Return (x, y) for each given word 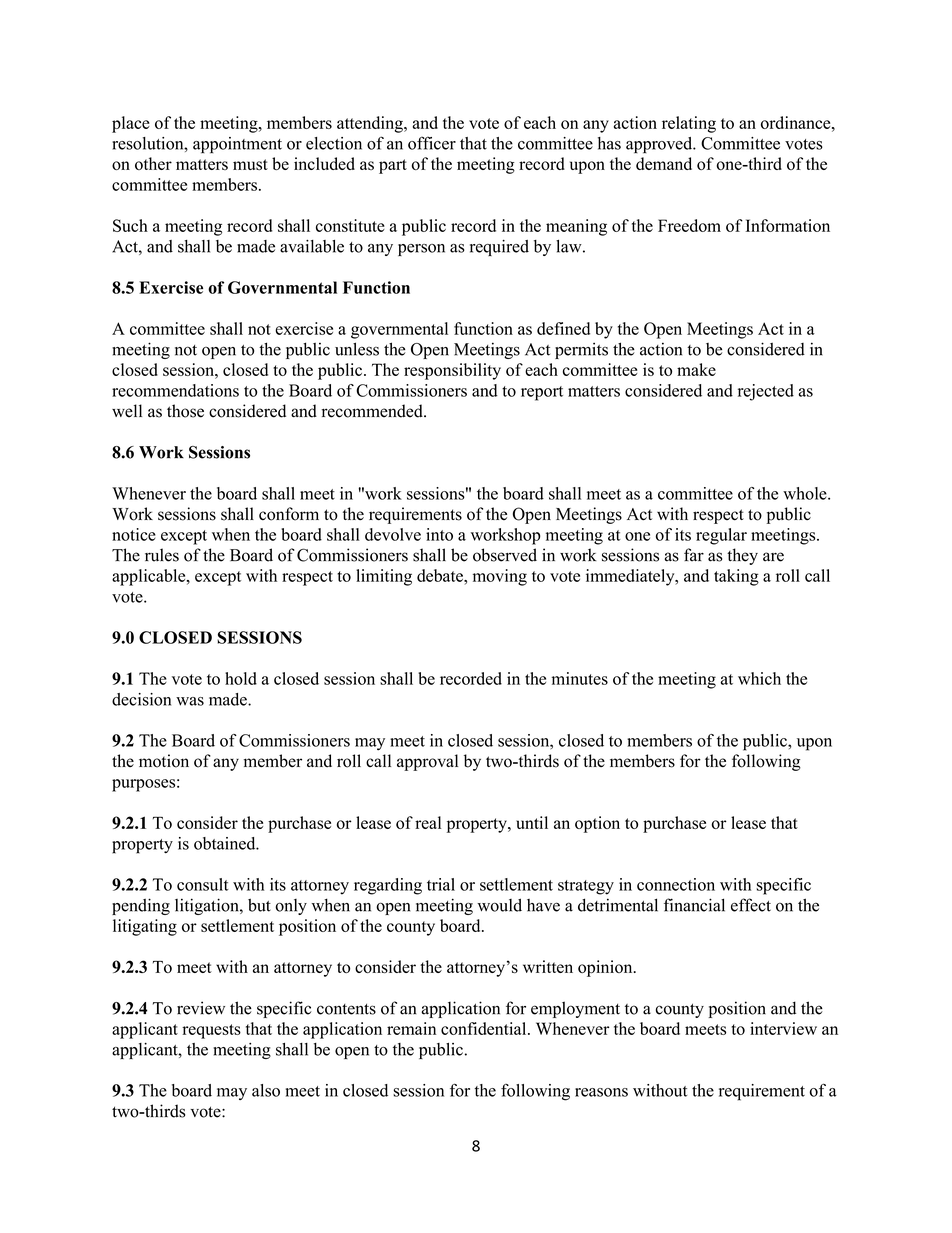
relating (689, 124)
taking (736, 577)
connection (676, 884)
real (428, 822)
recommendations (175, 390)
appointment (237, 145)
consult (203, 884)
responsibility (452, 371)
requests (211, 1031)
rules (162, 555)
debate (441, 575)
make (696, 369)
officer (432, 143)
